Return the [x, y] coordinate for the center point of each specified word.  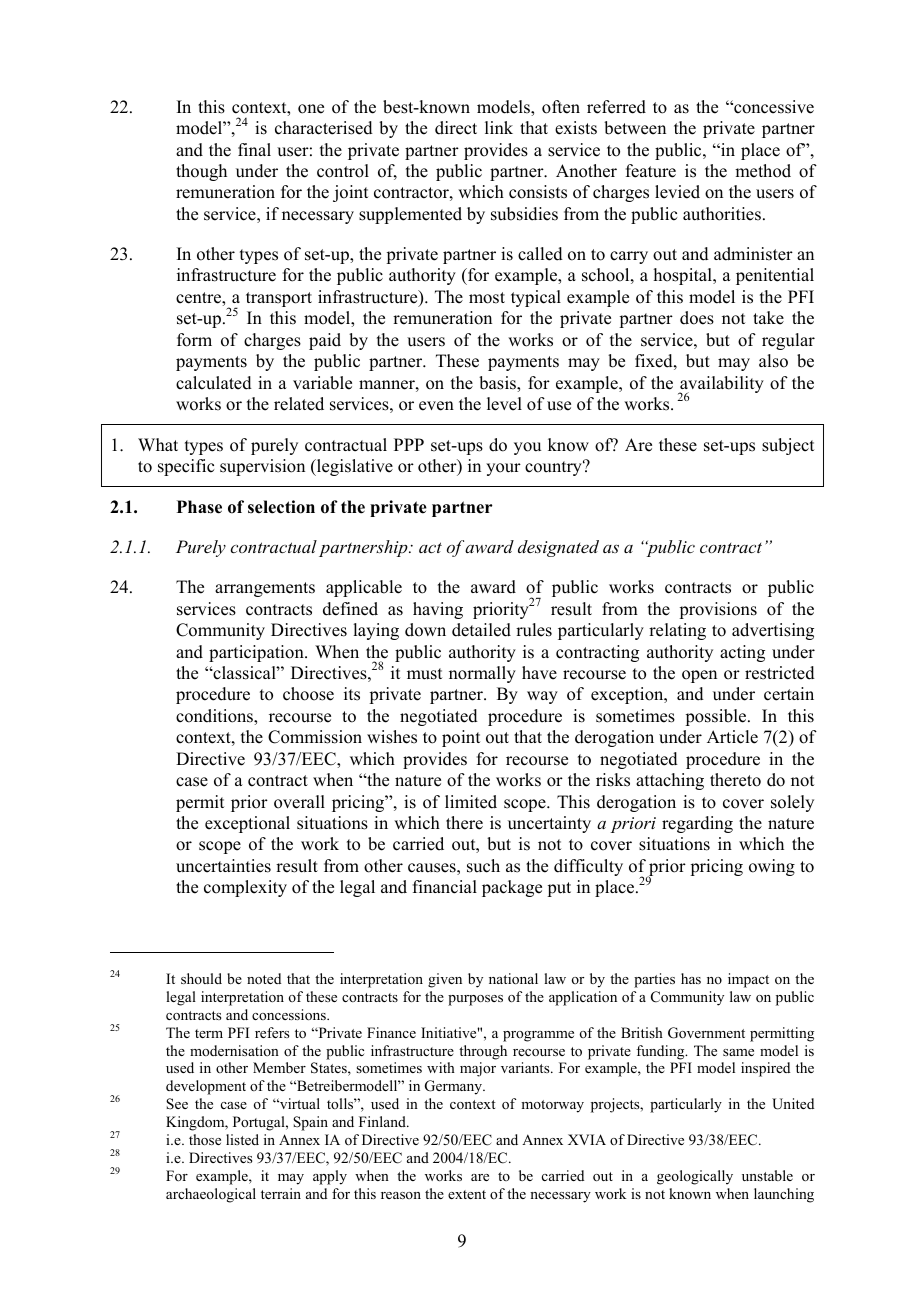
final [254, 149]
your [503, 469]
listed [242, 1139]
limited [471, 802]
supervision [262, 467]
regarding [697, 824]
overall [299, 802]
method [763, 171]
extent [467, 1194]
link [499, 127]
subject [788, 446]
